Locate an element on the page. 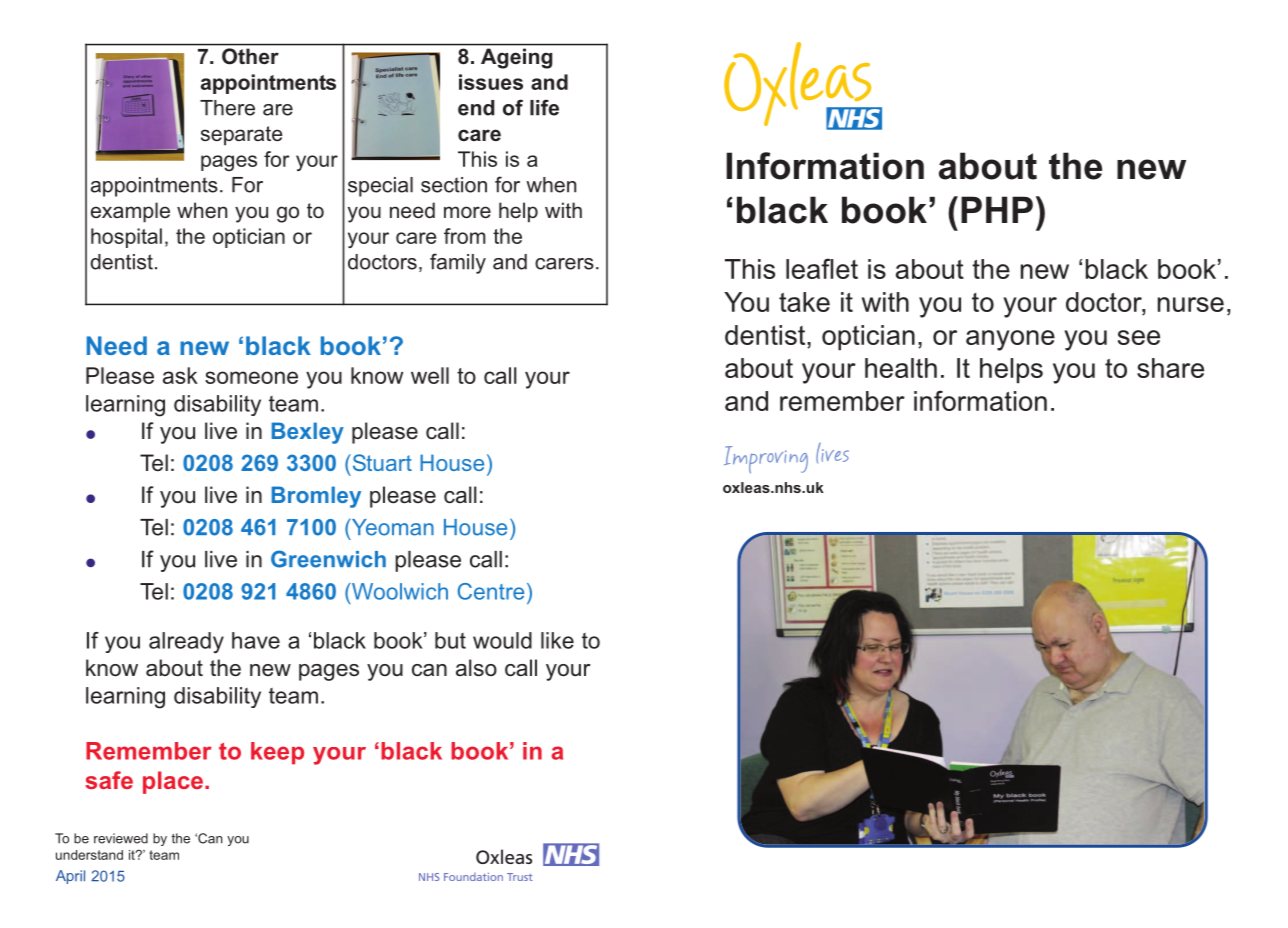 The image size is (1288, 928). anyone is located at coordinates (1010, 340).
